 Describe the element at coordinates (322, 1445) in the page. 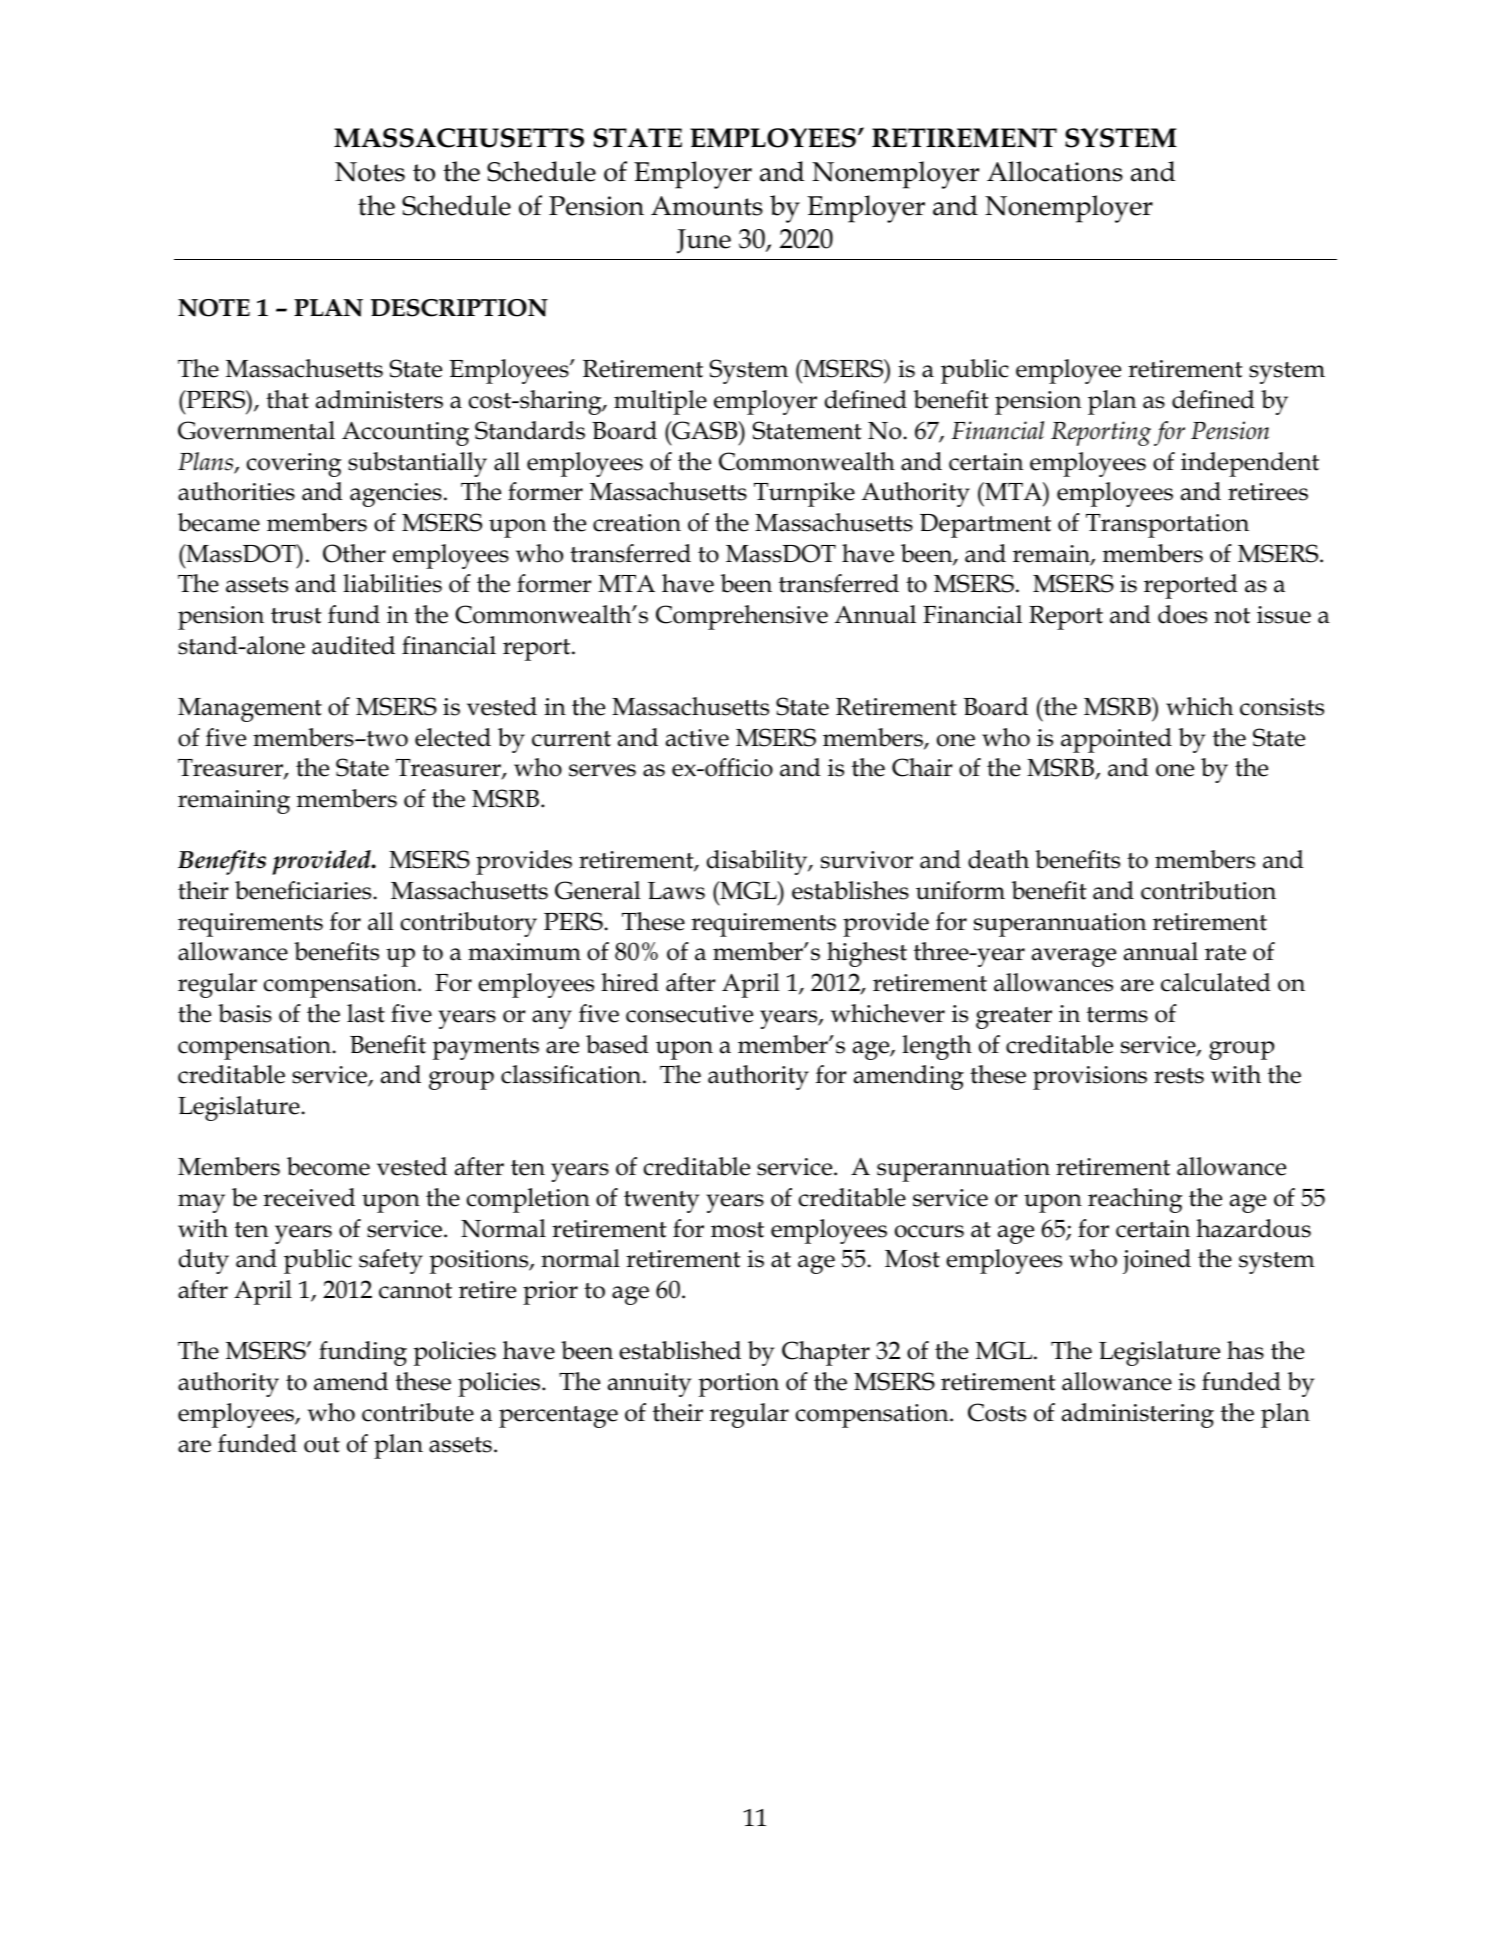

I see `out` at that location.
